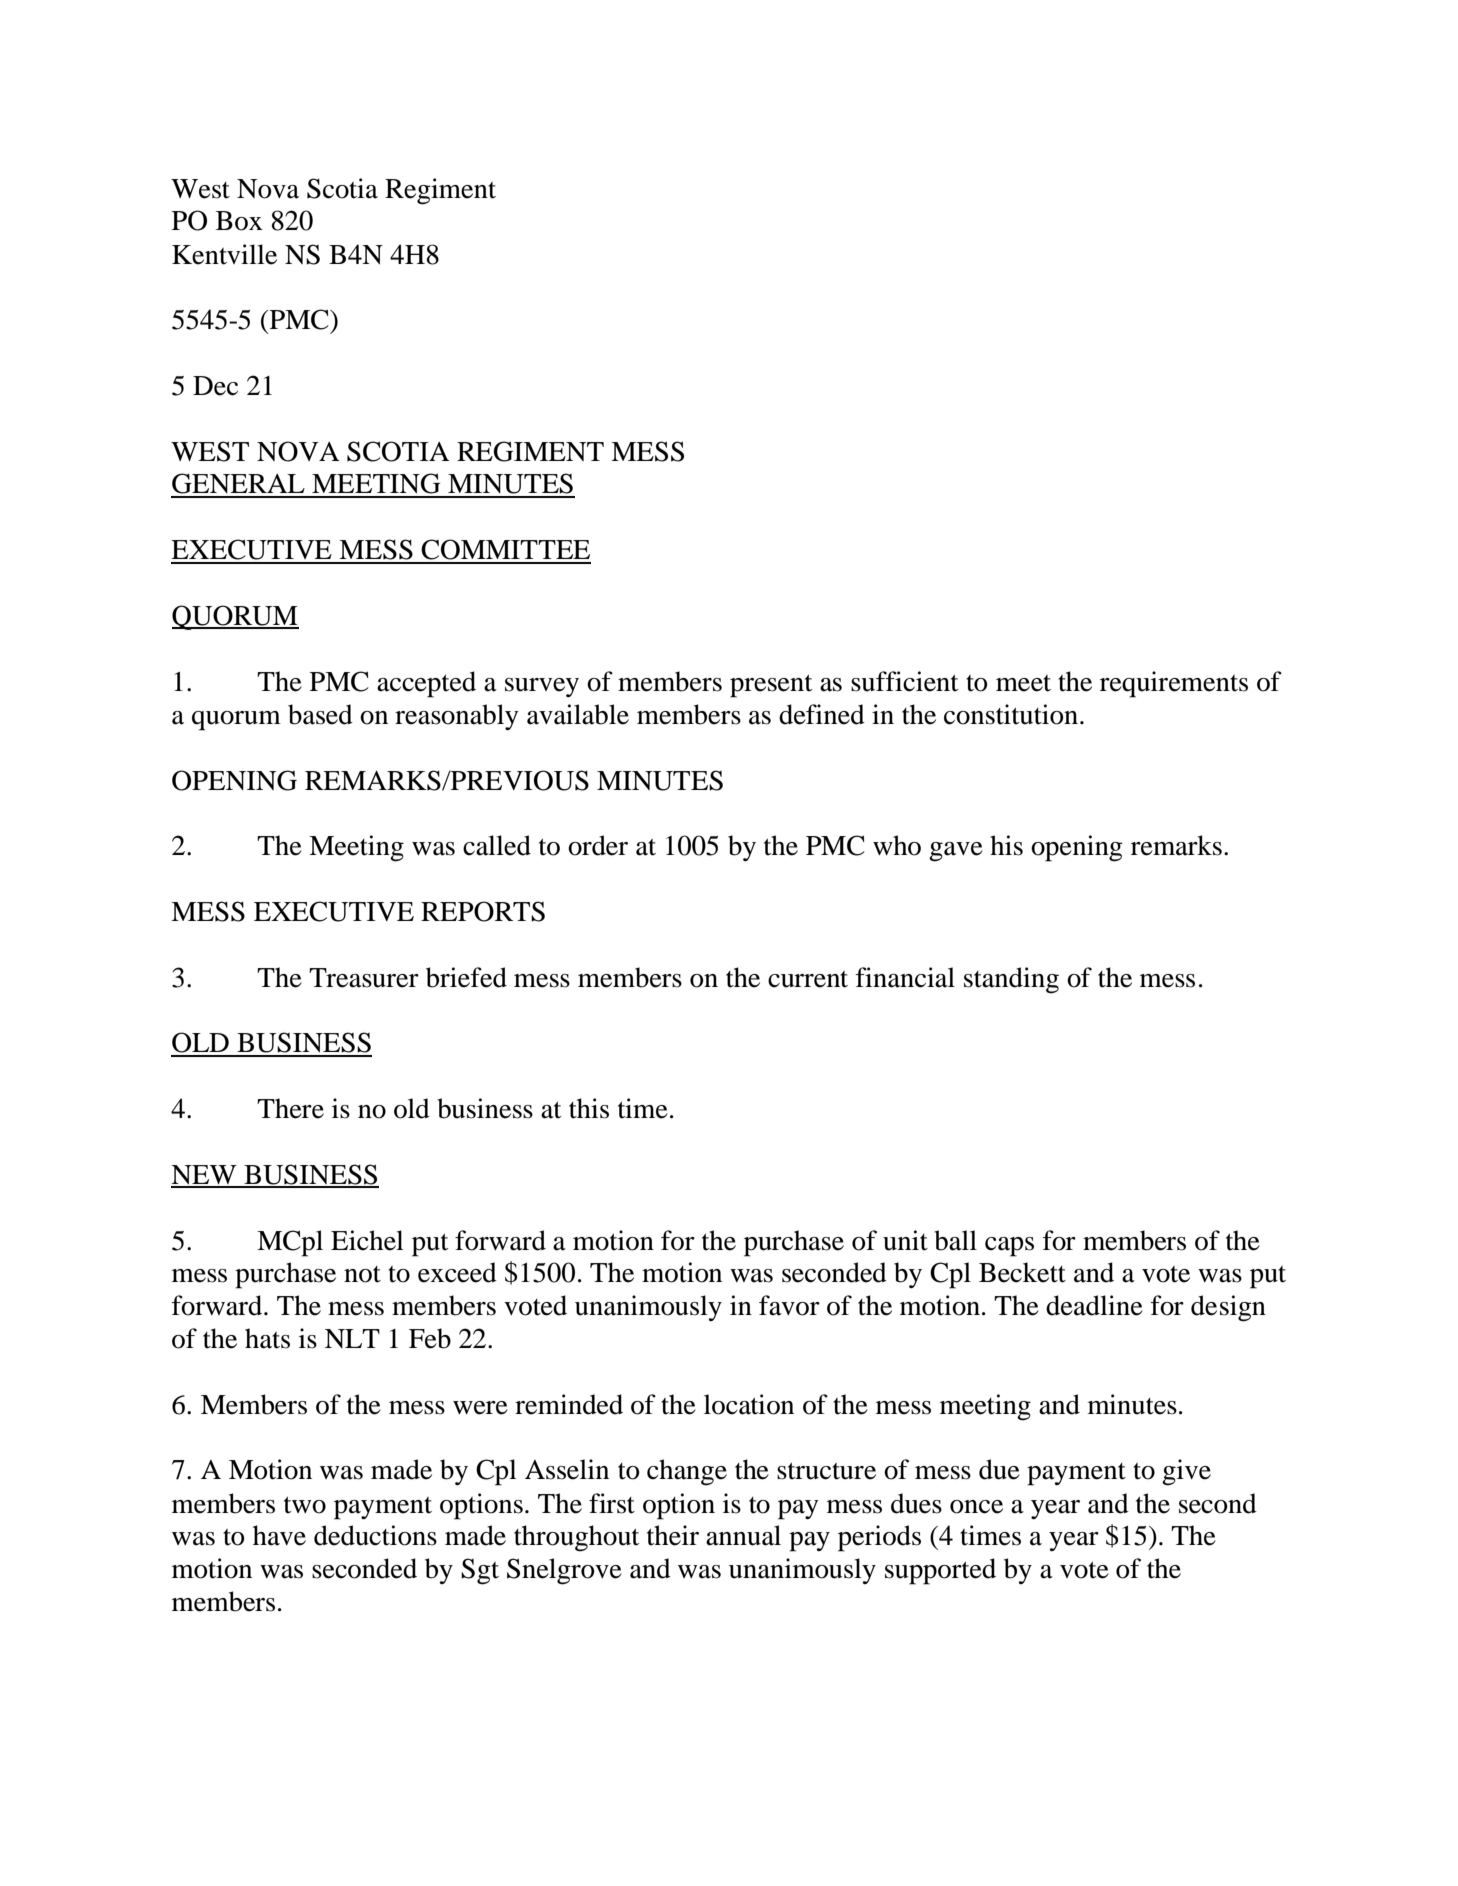 The height and width of the screenshot is (1886, 1458). Describe the element at coordinates (743, 1535) in the screenshot. I see `annual` at that location.
